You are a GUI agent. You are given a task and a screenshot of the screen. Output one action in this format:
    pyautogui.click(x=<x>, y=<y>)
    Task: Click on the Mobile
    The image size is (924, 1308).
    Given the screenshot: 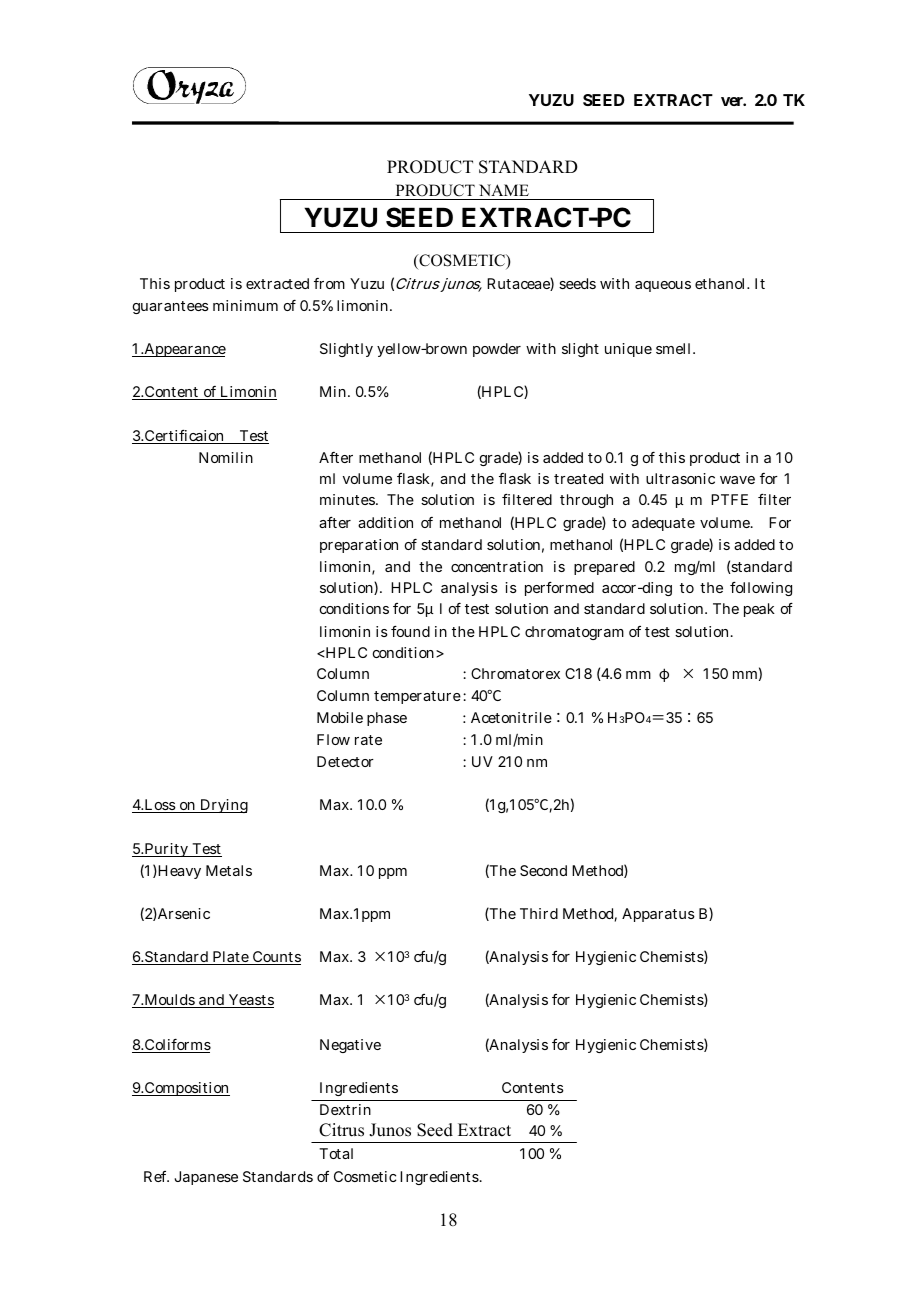 What is the action you would take?
    pyautogui.click(x=340, y=717)
